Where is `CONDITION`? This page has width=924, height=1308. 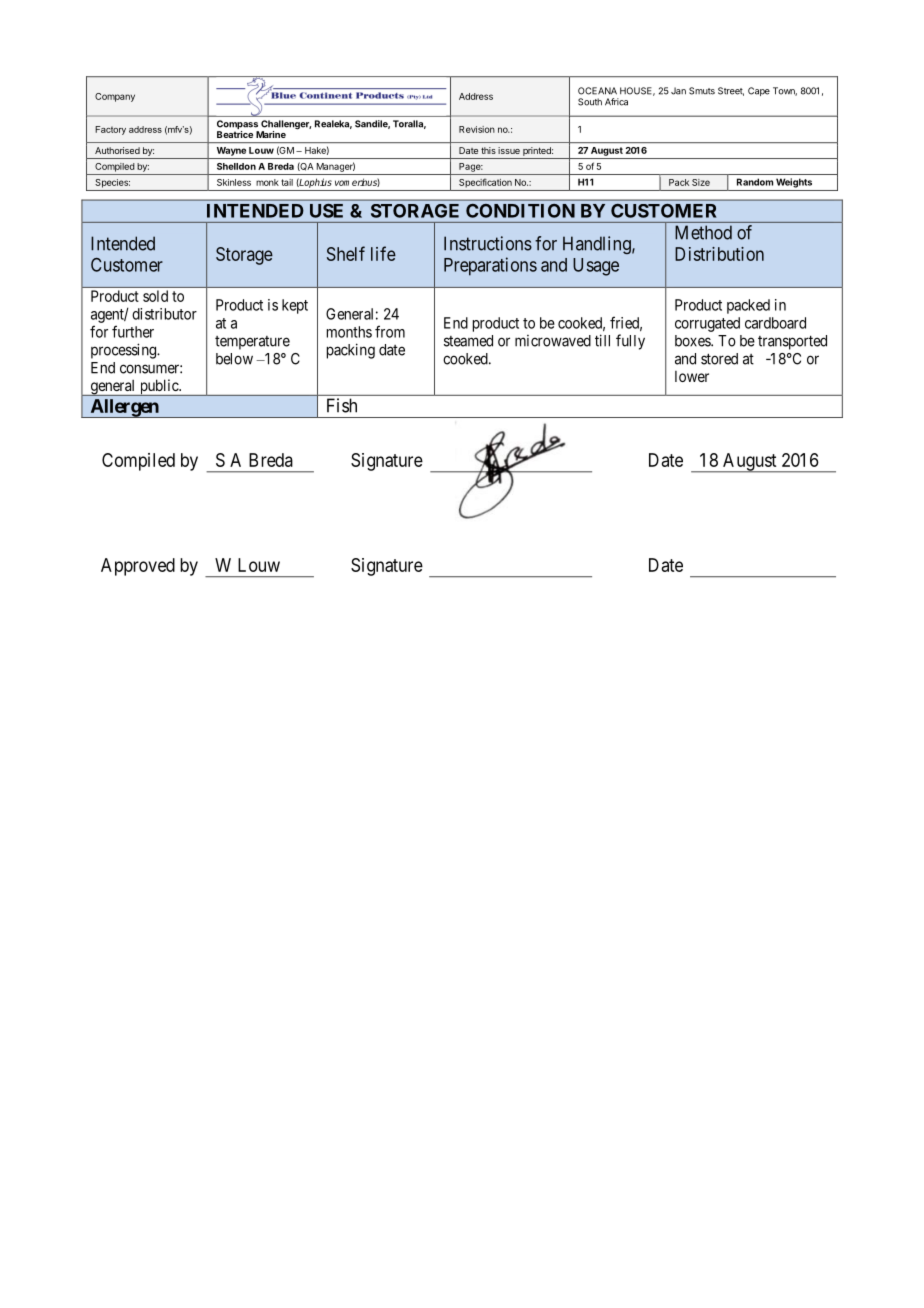
CONDITION is located at coordinates (520, 211).
